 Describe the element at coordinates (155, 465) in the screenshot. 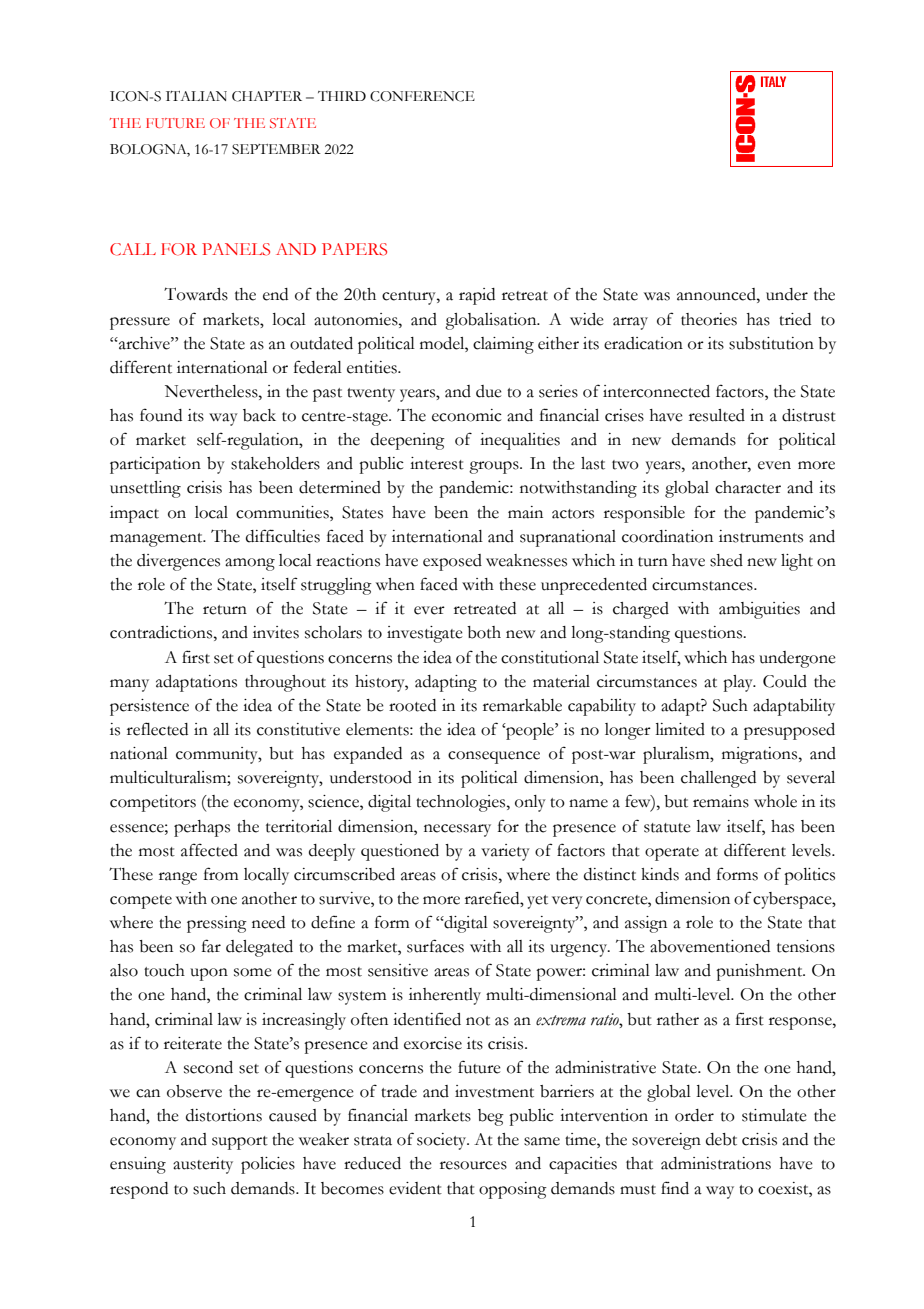

I see `participation` at that location.
